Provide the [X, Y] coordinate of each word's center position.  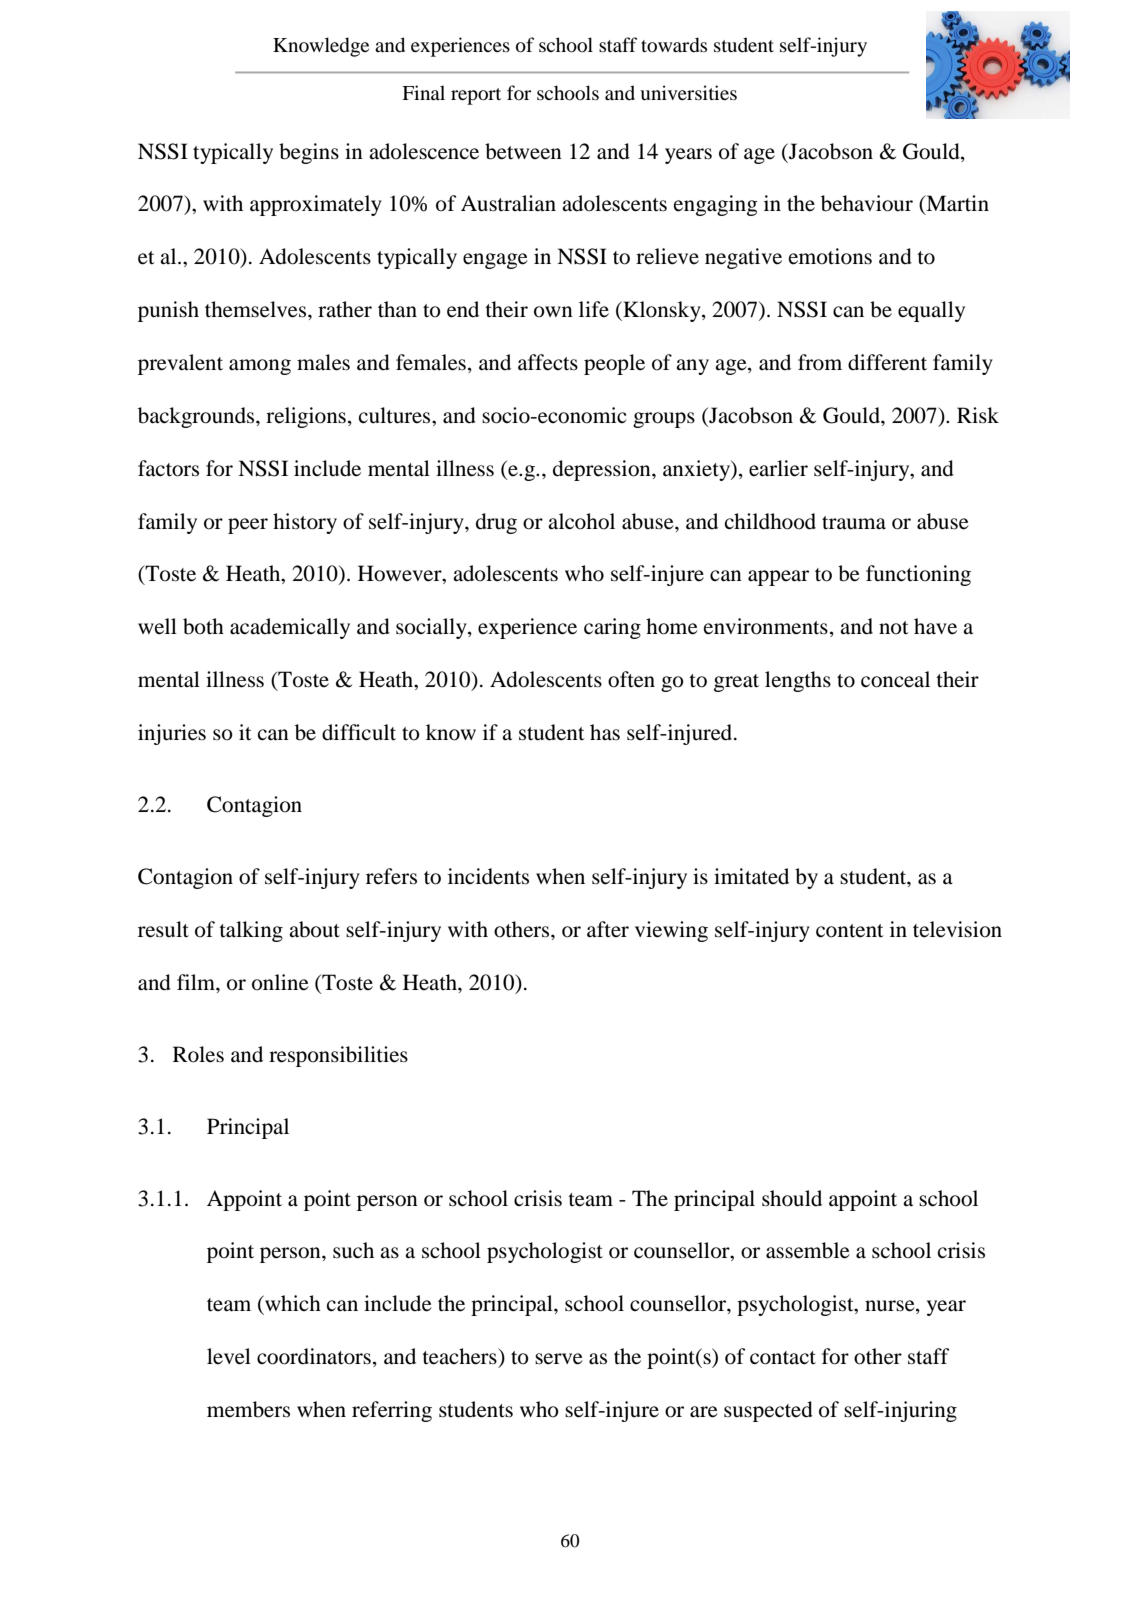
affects [548, 362]
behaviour [867, 203]
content [850, 931]
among [260, 367]
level [229, 1356]
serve [559, 1359]
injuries [172, 734]
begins [309, 153]
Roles [198, 1054]
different [887, 362]
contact [783, 1358]
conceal [895, 679]
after [608, 929]
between [523, 151]
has [605, 732]
